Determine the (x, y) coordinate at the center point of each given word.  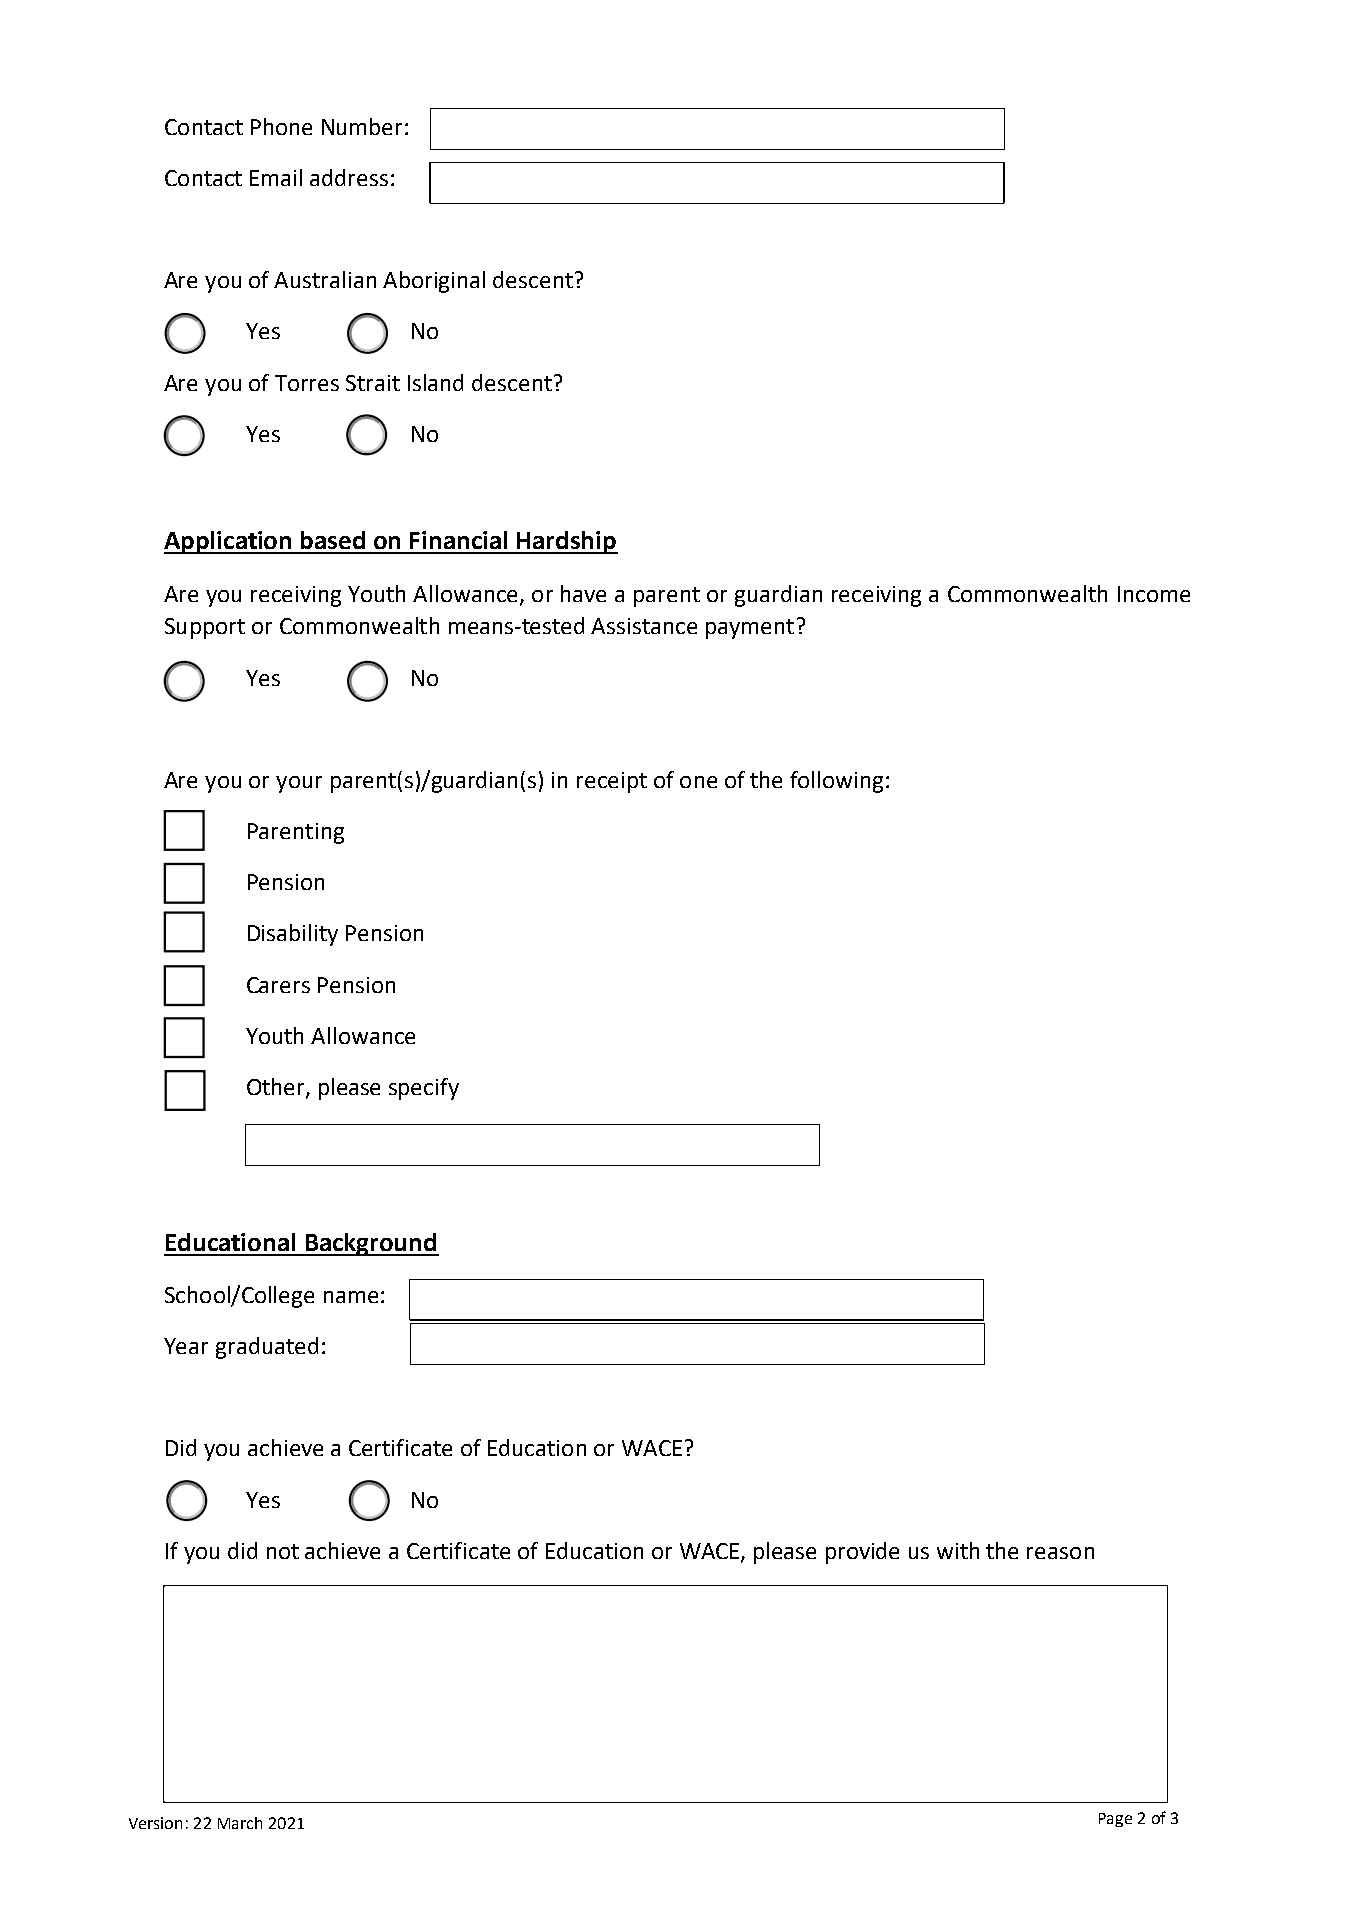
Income (1154, 594)
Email (276, 177)
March (240, 1823)
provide (862, 1553)
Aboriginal (434, 282)
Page (1115, 1820)
